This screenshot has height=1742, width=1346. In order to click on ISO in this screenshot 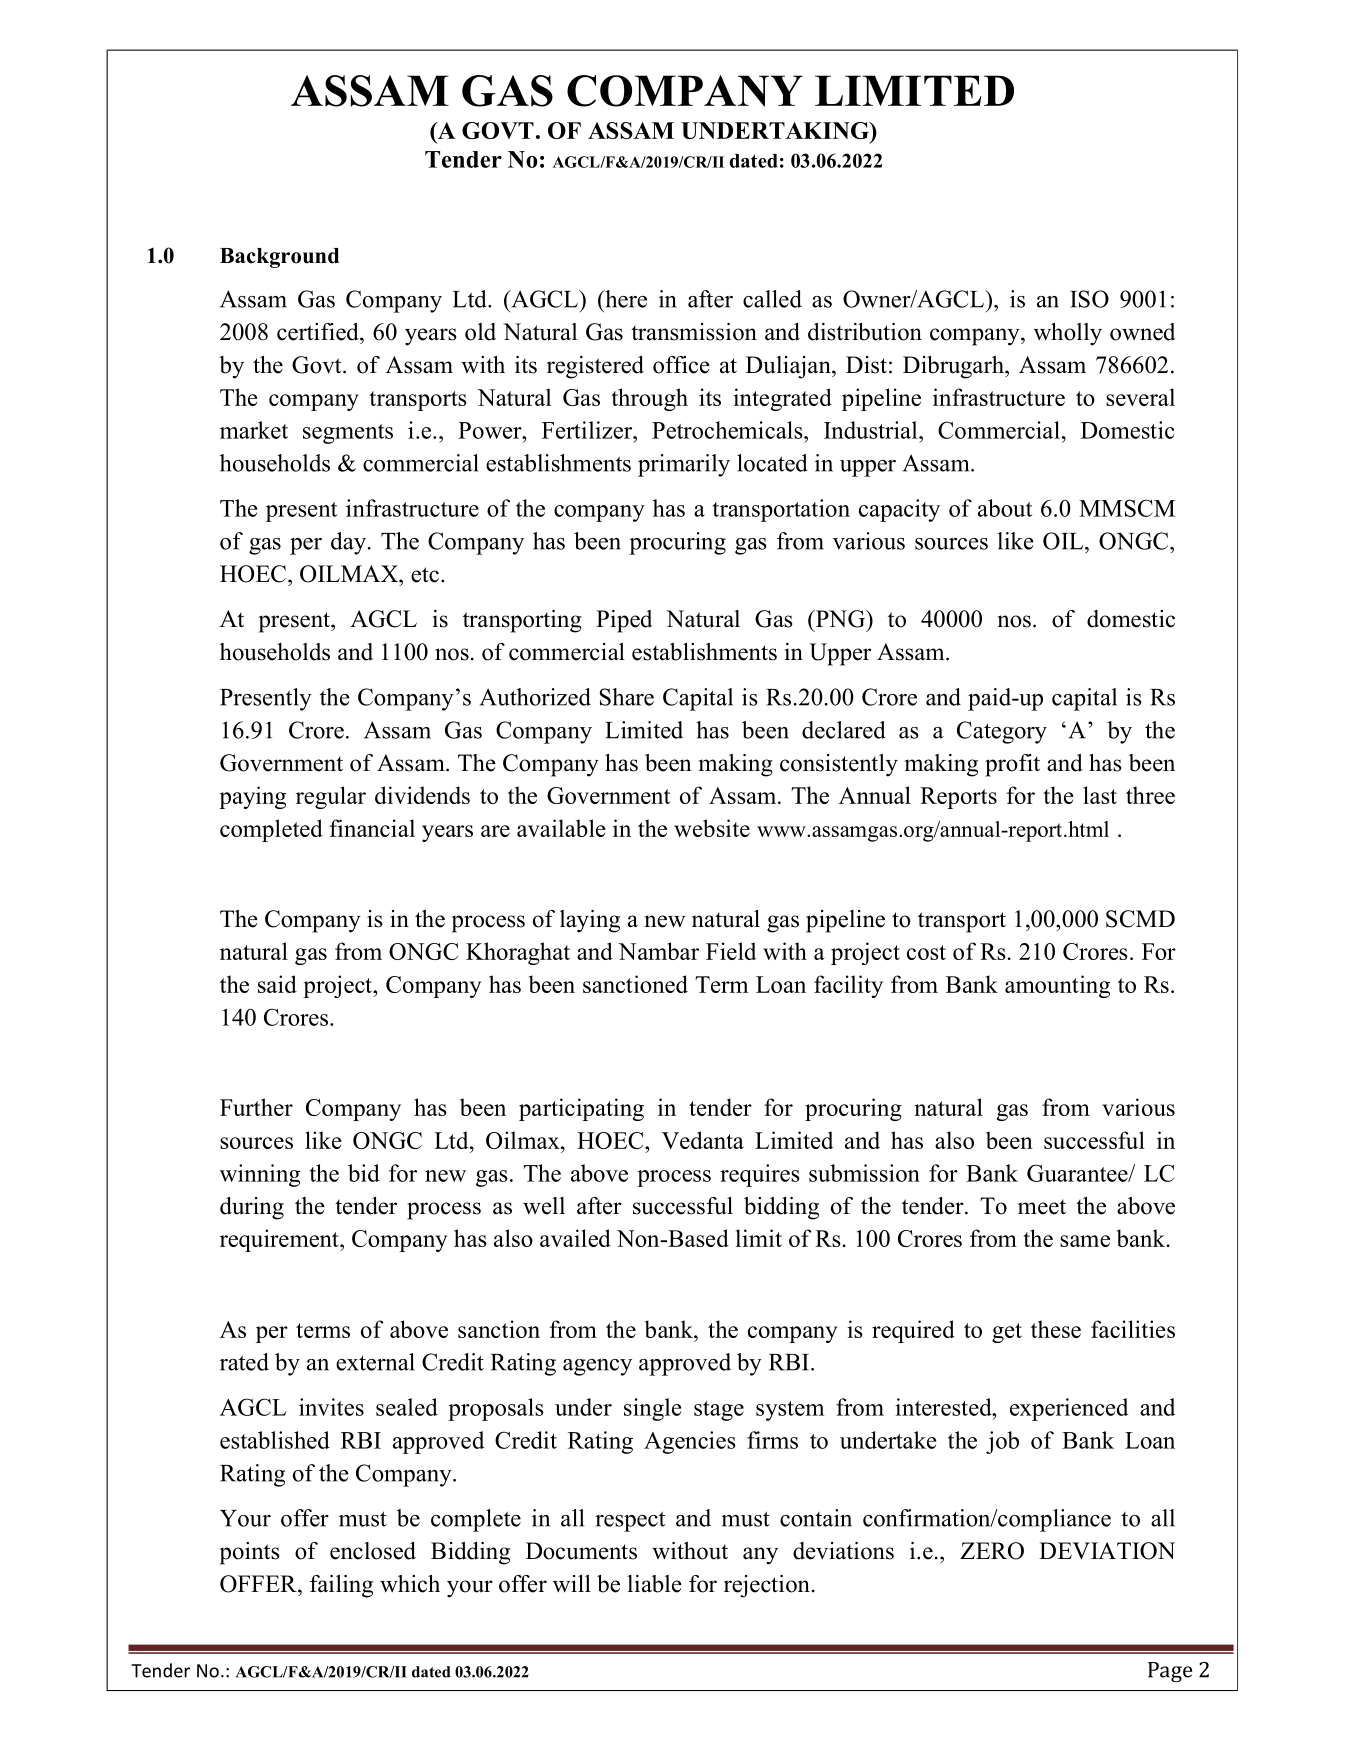, I will do `click(1089, 299)`.
